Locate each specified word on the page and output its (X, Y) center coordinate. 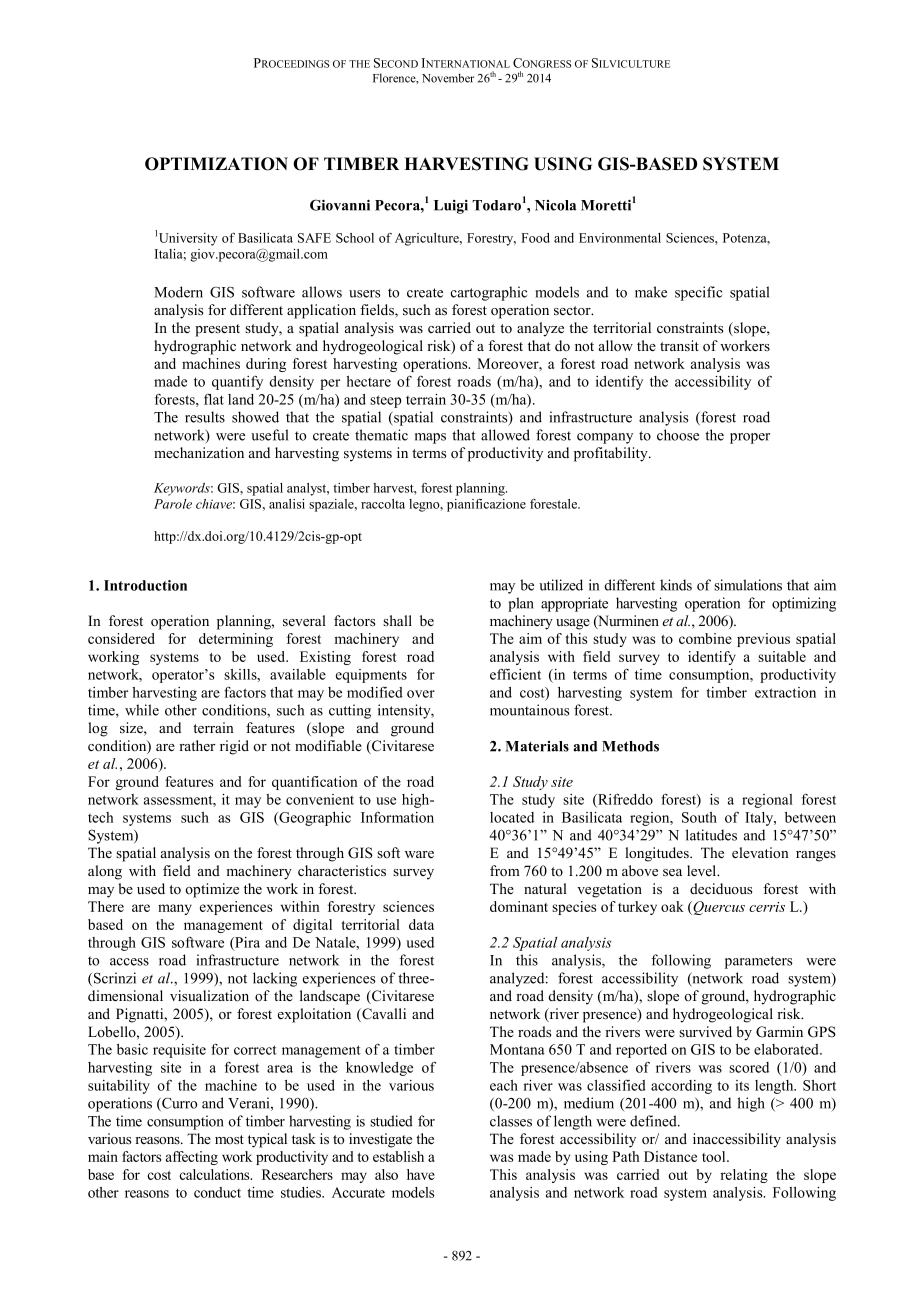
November (448, 78)
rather (197, 745)
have (421, 1174)
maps (430, 438)
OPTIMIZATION (216, 164)
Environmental (620, 238)
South (699, 817)
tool (715, 1156)
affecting (192, 1158)
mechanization (199, 452)
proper (750, 438)
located (512, 817)
